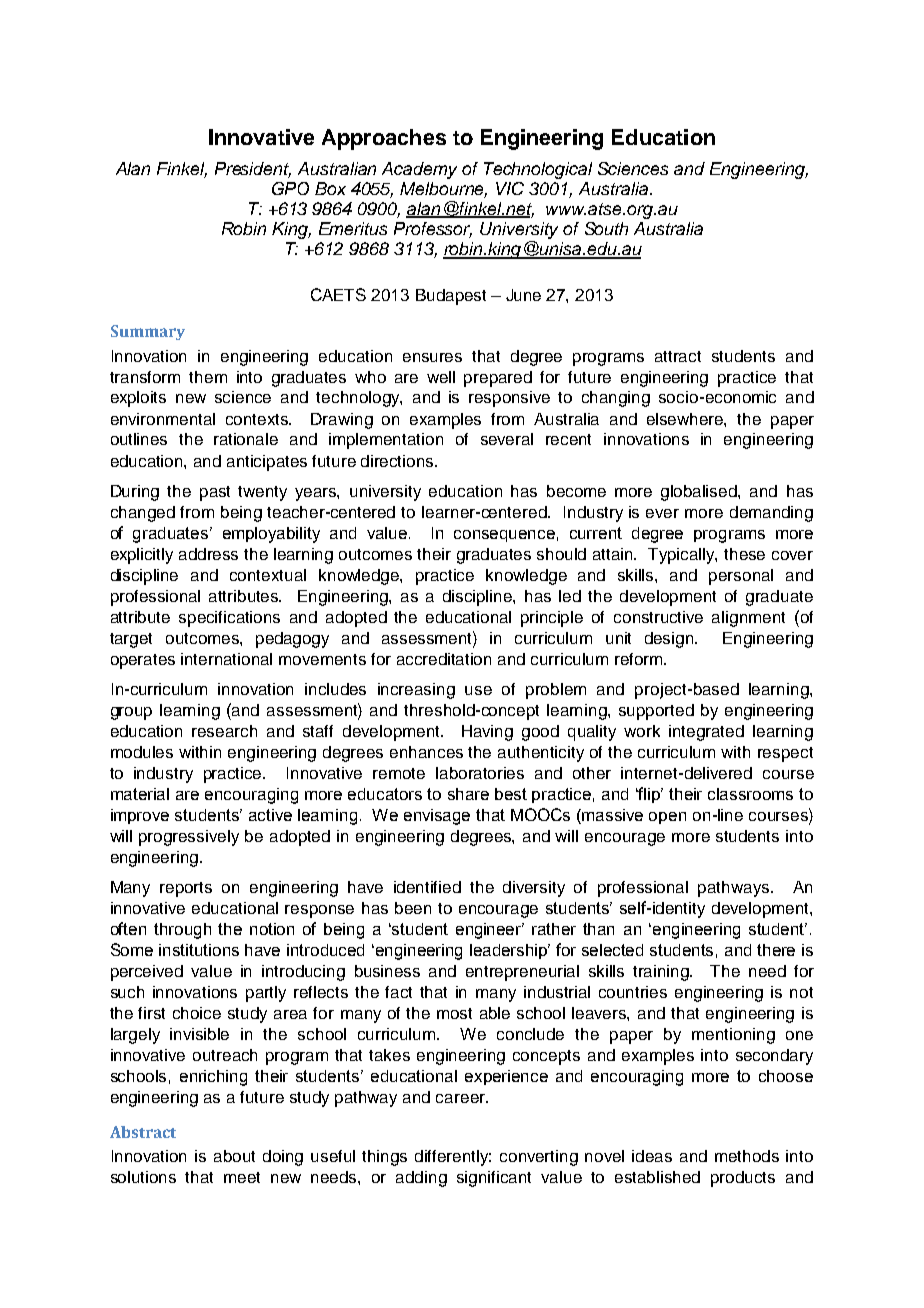 The image size is (924, 1308). Describe the element at coordinates (437, 817) in the document. I see `envisage` at that location.
